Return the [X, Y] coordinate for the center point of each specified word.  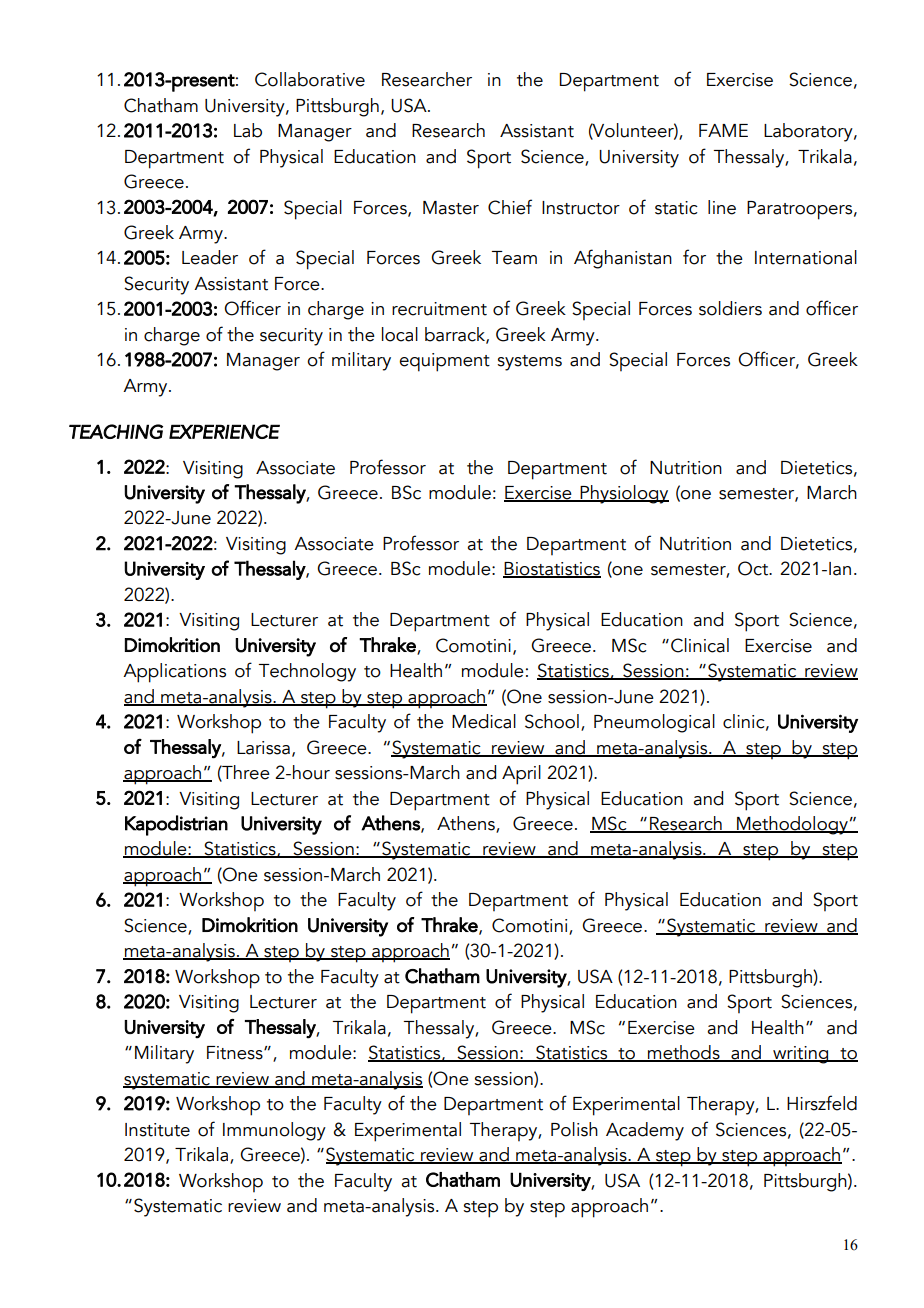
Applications [174, 673]
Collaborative [310, 79]
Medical [484, 721]
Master [451, 208]
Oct [754, 568]
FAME [723, 130]
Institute [157, 1130]
